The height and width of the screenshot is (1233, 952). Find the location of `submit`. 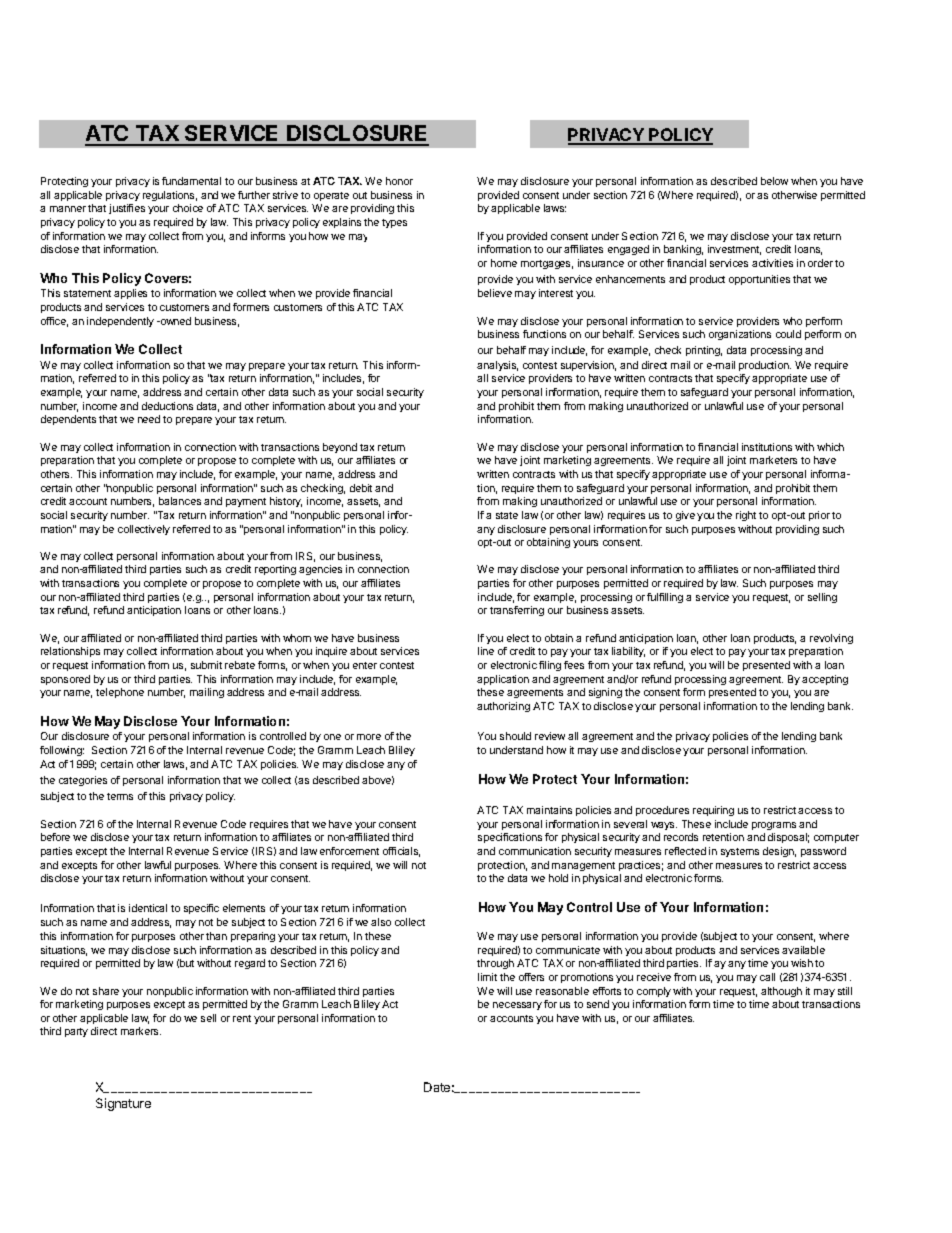

submit is located at coordinates (206, 665).
